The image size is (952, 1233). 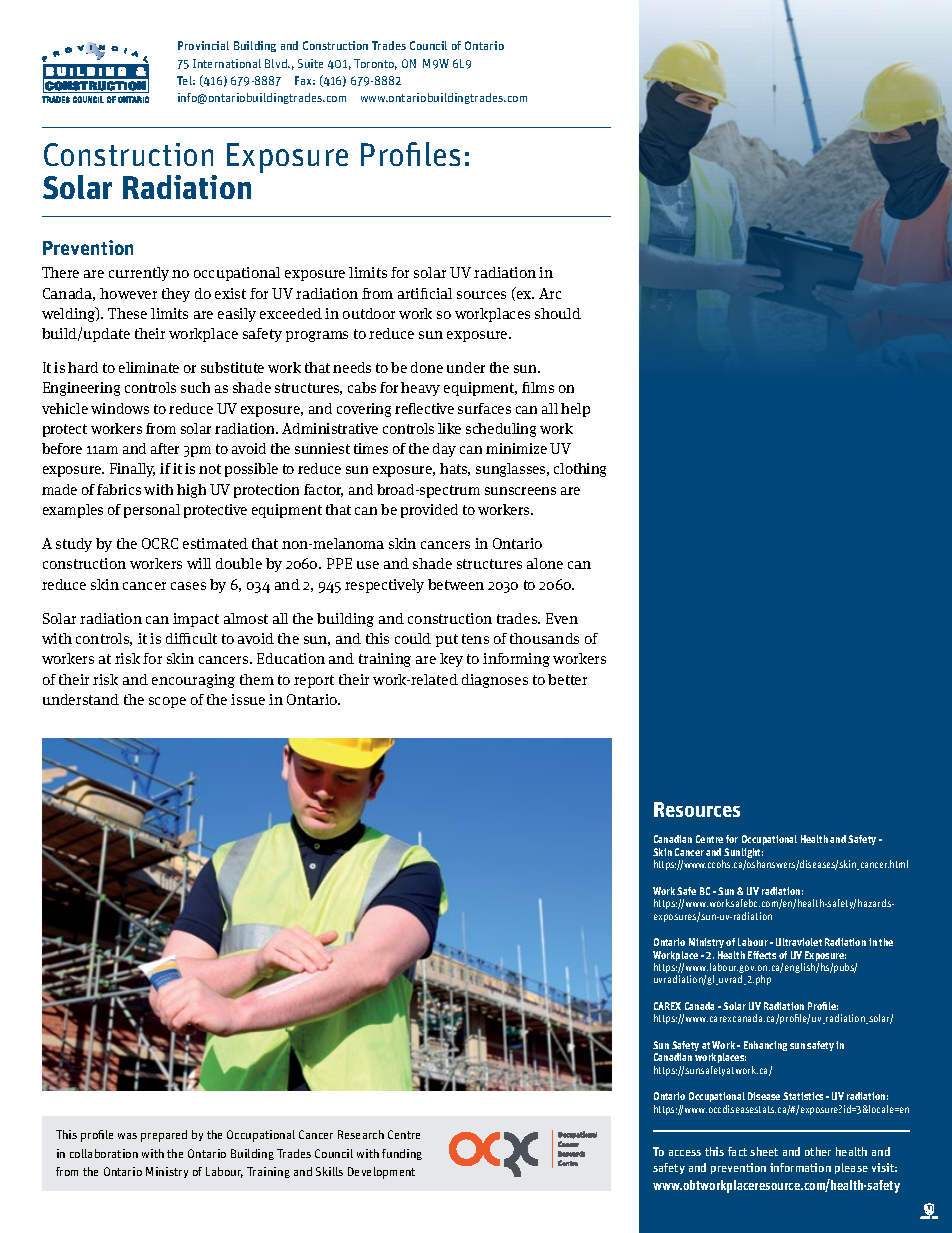 I want to click on should, so click(x=558, y=313).
